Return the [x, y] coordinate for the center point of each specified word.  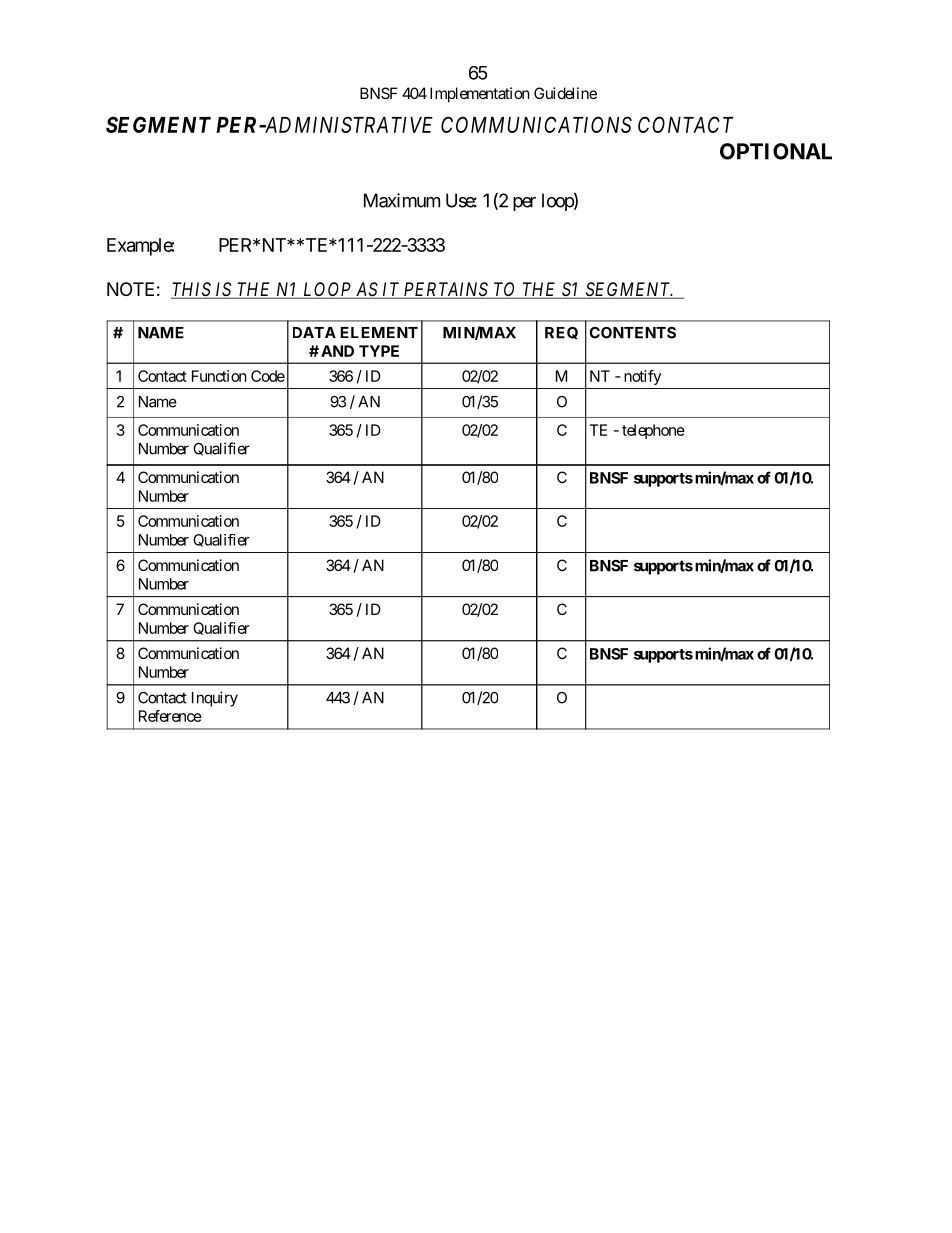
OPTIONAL [776, 151]
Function [219, 376]
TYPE [379, 351]
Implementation [480, 94]
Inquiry [215, 699]
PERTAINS [446, 290]
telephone [653, 431]
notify [642, 377]
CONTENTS [632, 333]
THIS [192, 290]
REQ [561, 333]
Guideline [565, 93]
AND [337, 351]
